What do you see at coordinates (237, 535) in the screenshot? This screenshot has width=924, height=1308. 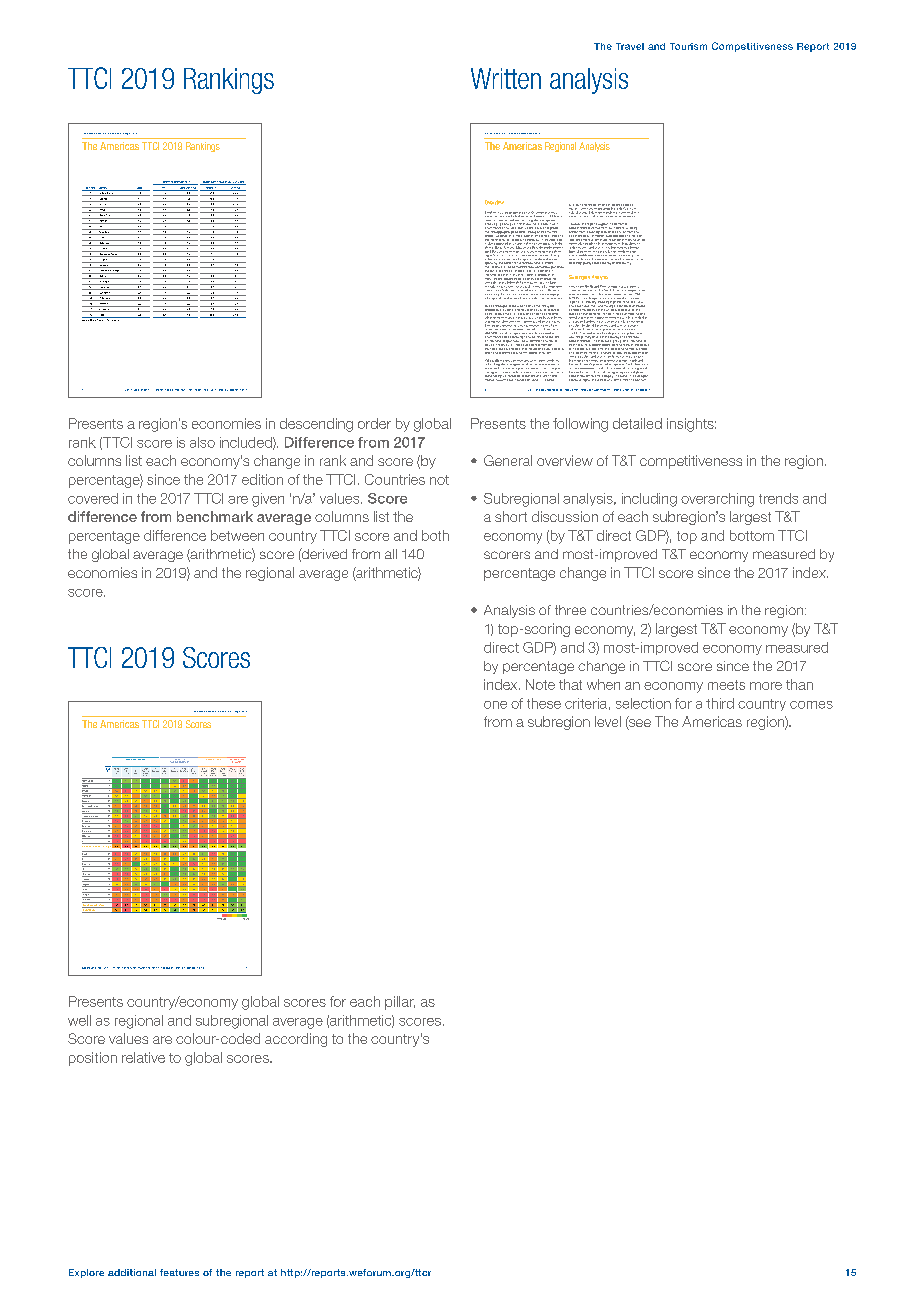 I see `between` at bounding box center [237, 535].
